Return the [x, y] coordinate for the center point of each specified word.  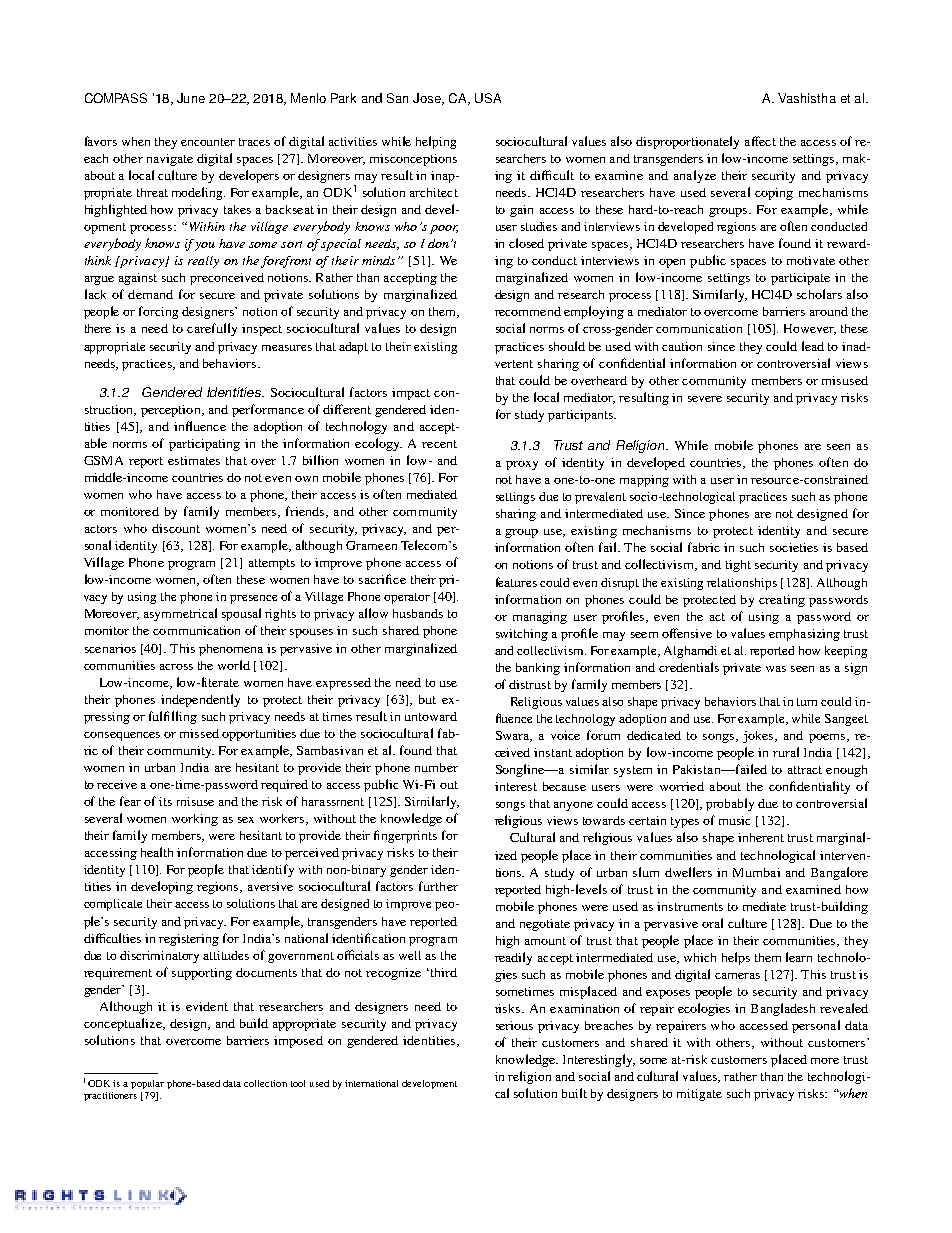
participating [204, 445]
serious [514, 1025]
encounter [208, 142]
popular [147, 1084]
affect [760, 141]
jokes [759, 737]
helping [436, 142]
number [436, 767]
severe [705, 399]
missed [199, 733]
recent [439, 444]
